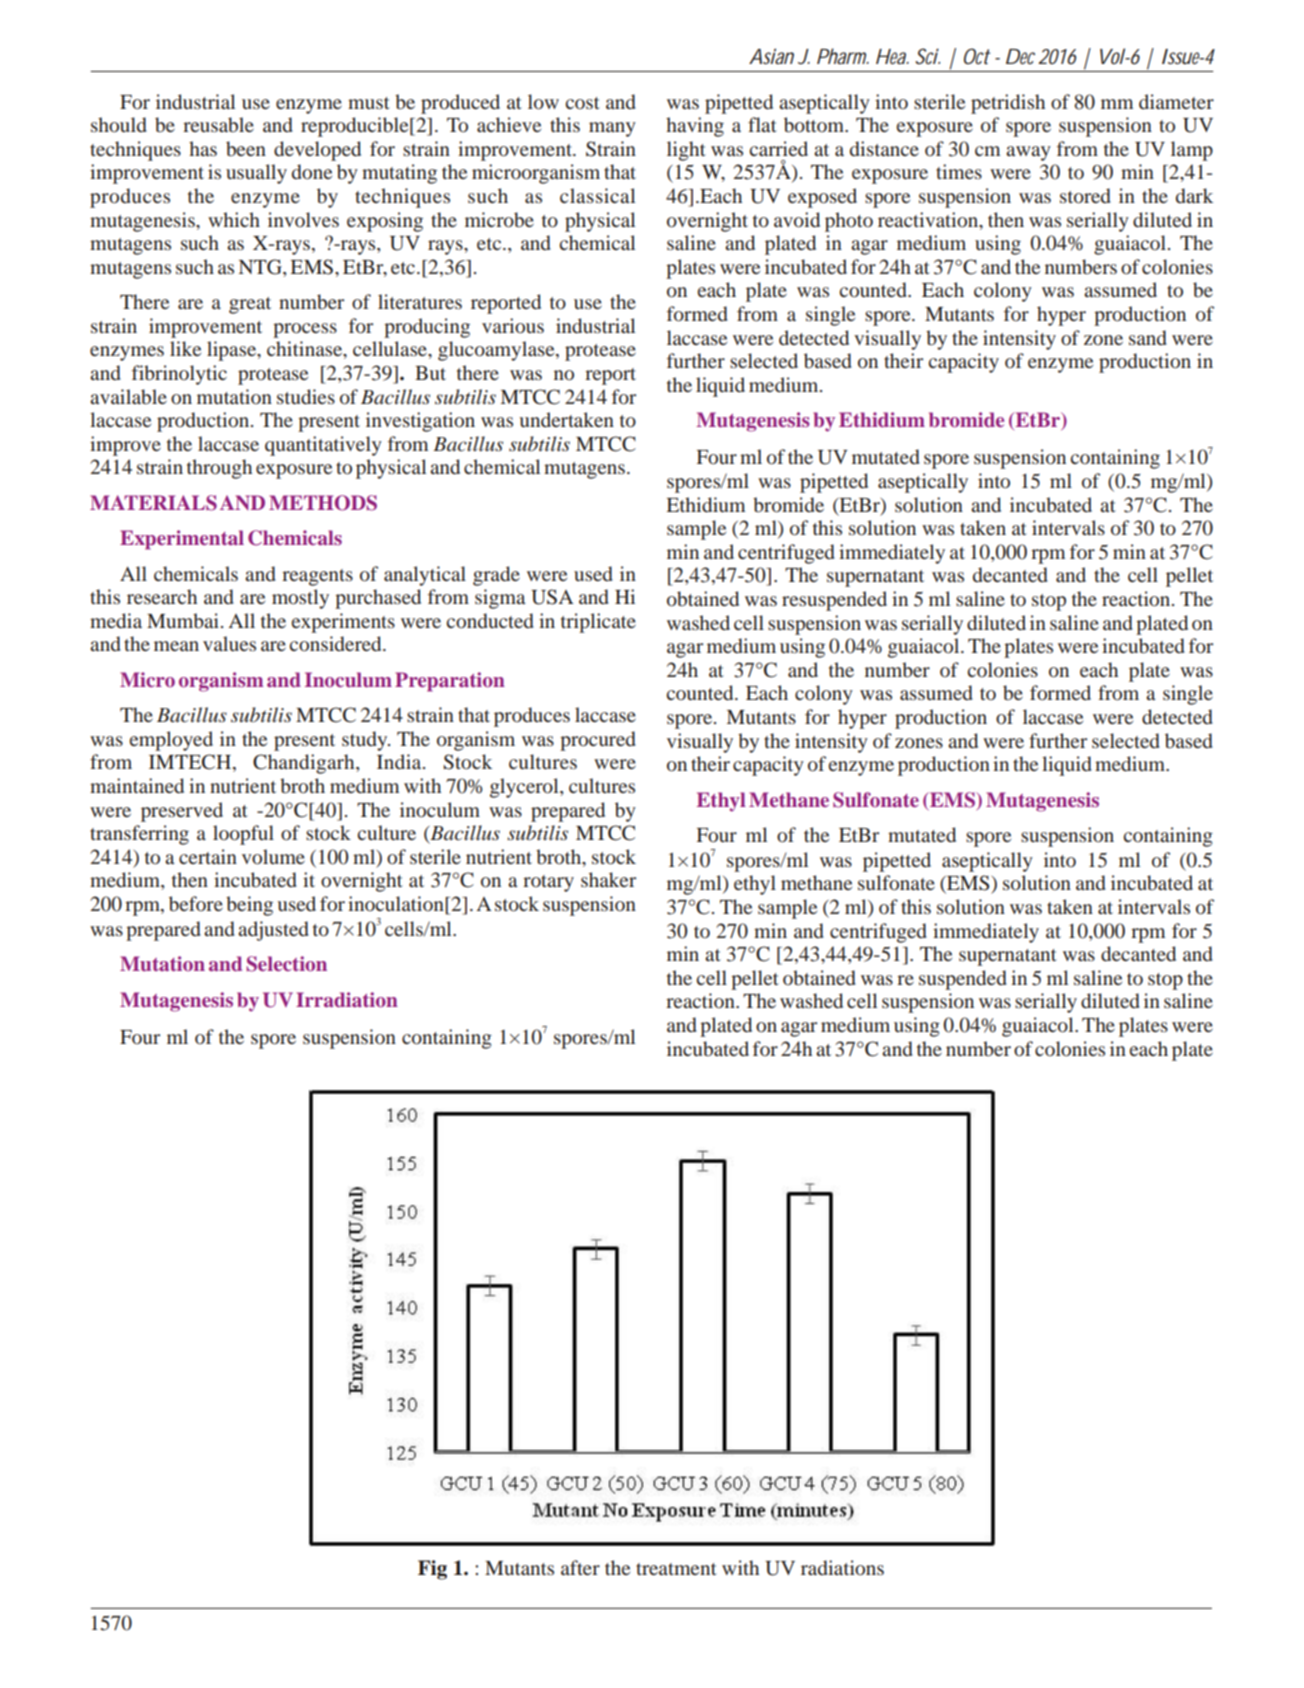  Describe the element at coordinates (246, 148) in the page. I see `been` at that location.
